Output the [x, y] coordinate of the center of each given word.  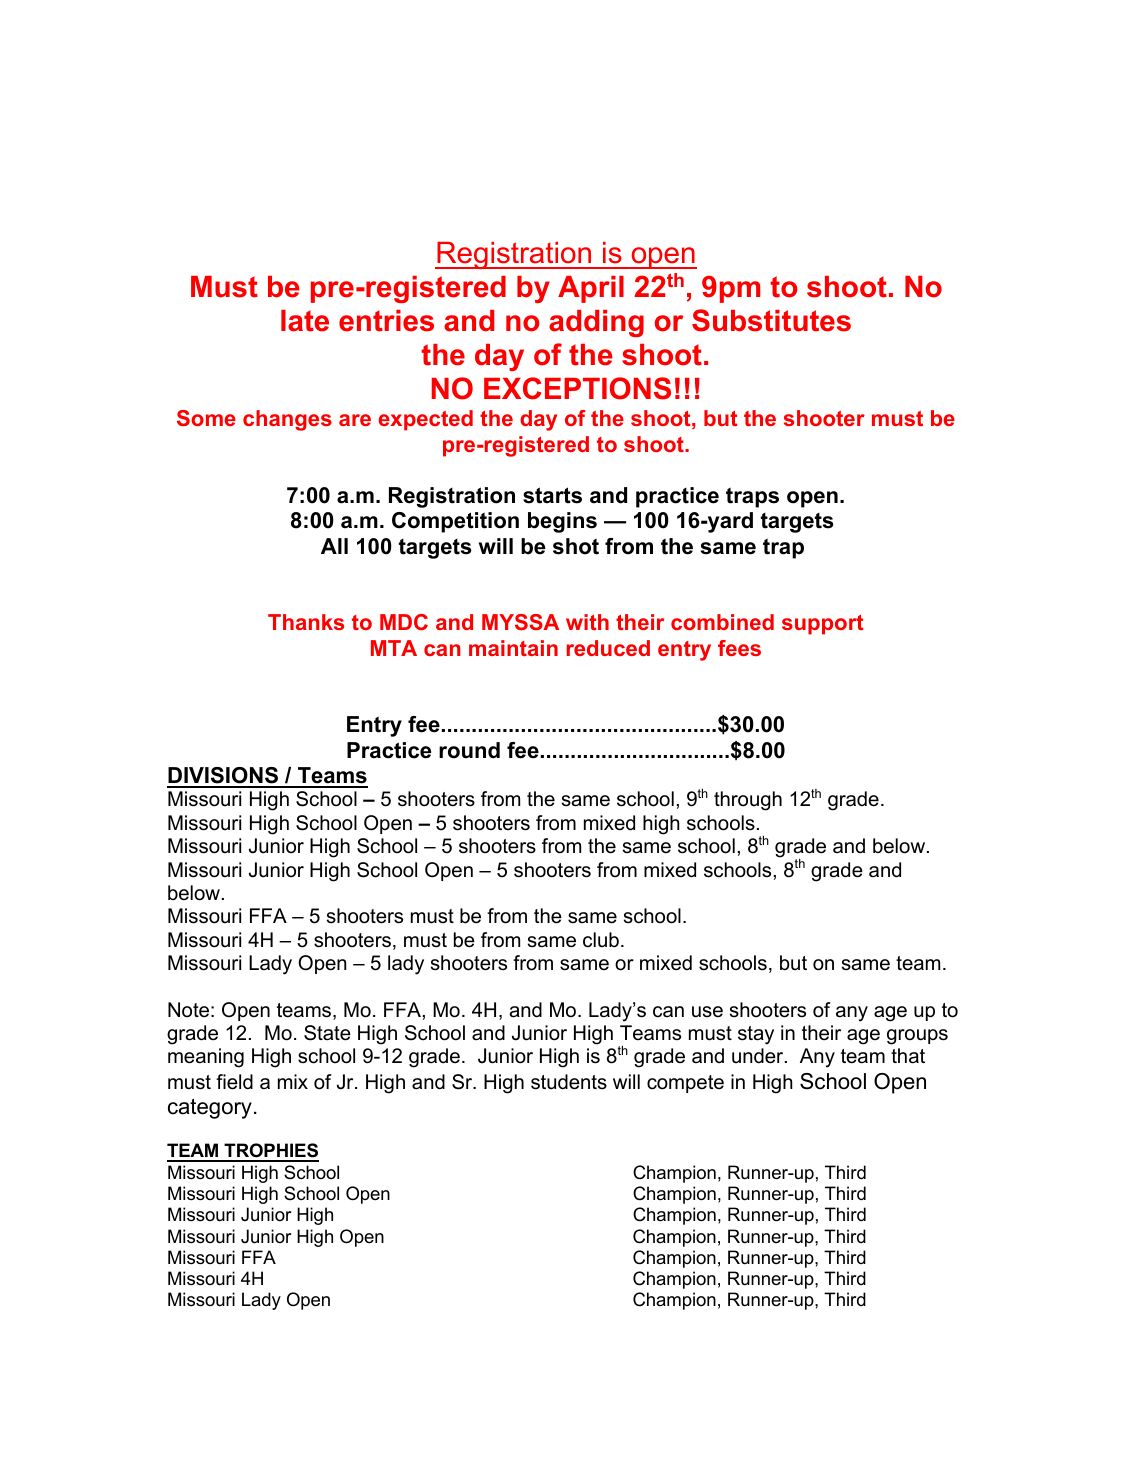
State [327, 1033]
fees [739, 648]
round [469, 750]
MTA [394, 648]
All [334, 546]
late [305, 321]
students [569, 1082]
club [601, 940]
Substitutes [771, 320]
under [759, 1056]
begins [562, 522]
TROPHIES [270, 1152]
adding [596, 323]
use [707, 1012]
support [822, 625]
